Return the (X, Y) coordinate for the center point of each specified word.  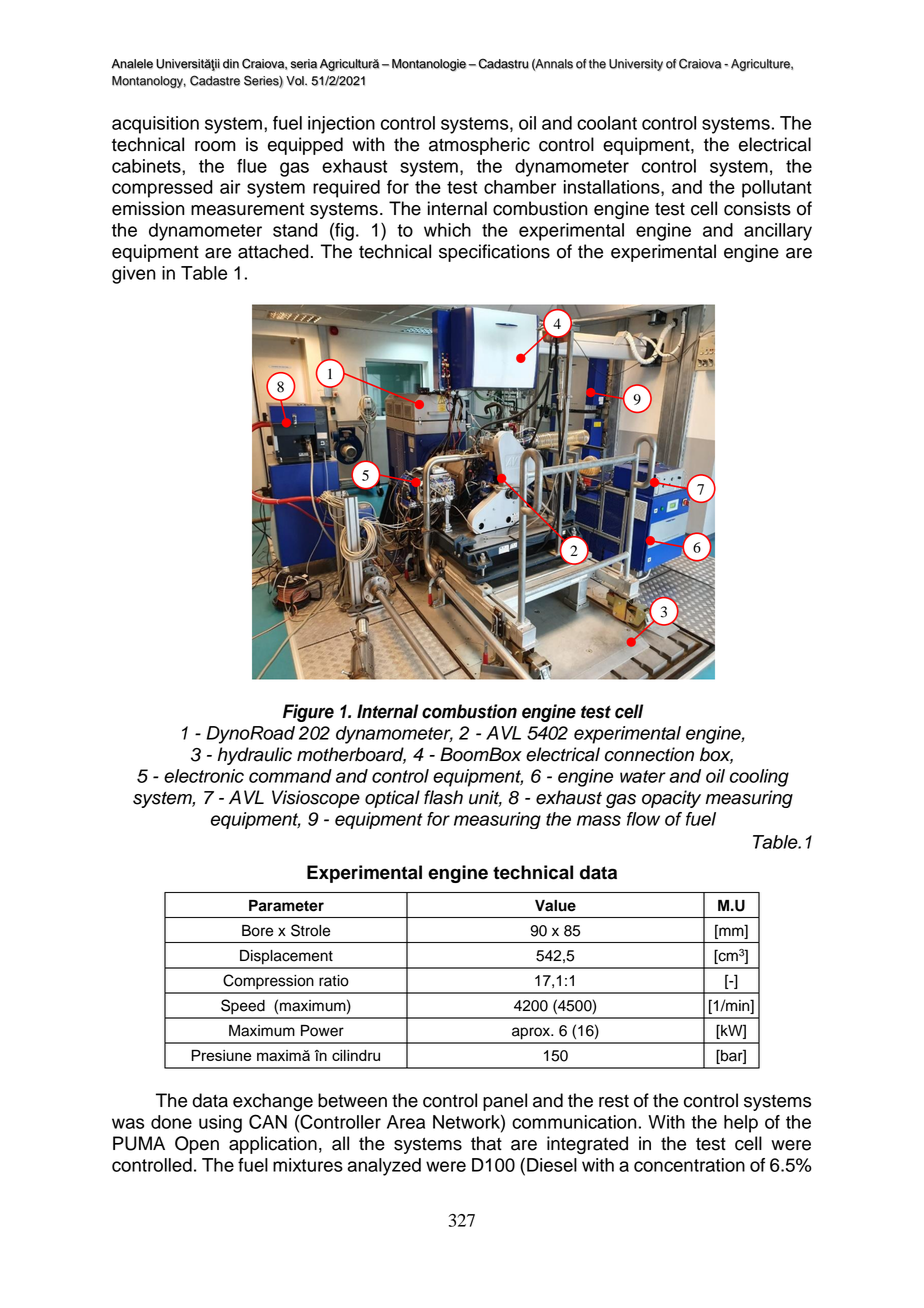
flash (443, 797)
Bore (257, 931)
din (231, 64)
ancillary (778, 232)
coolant (607, 123)
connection (649, 754)
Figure (308, 713)
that (486, 1143)
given (134, 275)
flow (643, 819)
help (741, 1124)
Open (197, 1145)
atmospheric (479, 146)
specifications (494, 253)
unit (485, 798)
